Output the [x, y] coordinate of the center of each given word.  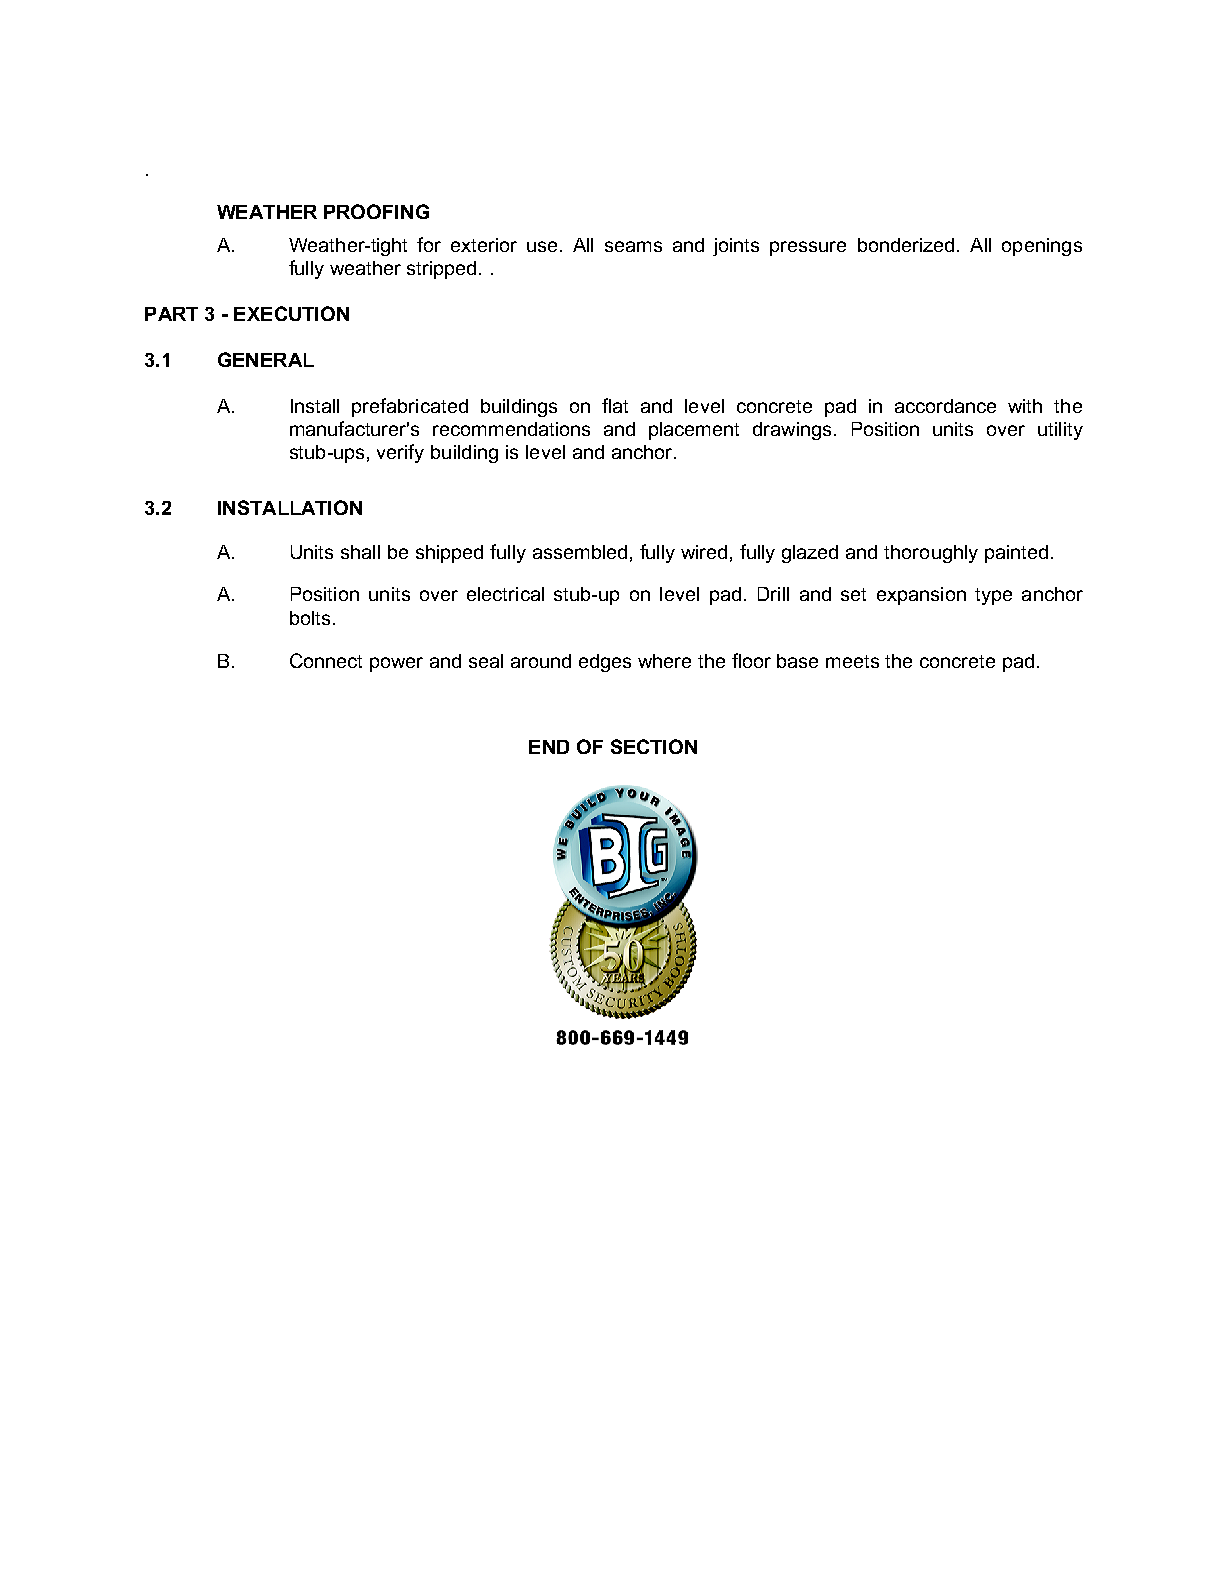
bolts [310, 618]
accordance [945, 406]
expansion [921, 596]
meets [852, 661]
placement [694, 431]
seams [633, 246]
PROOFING [376, 211]
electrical [505, 594]
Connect [326, 660]
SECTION [654, 746]
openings [1042, 247]
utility [1060, 431]
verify [400, 453]
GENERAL [266, 359]
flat [615, 405]
